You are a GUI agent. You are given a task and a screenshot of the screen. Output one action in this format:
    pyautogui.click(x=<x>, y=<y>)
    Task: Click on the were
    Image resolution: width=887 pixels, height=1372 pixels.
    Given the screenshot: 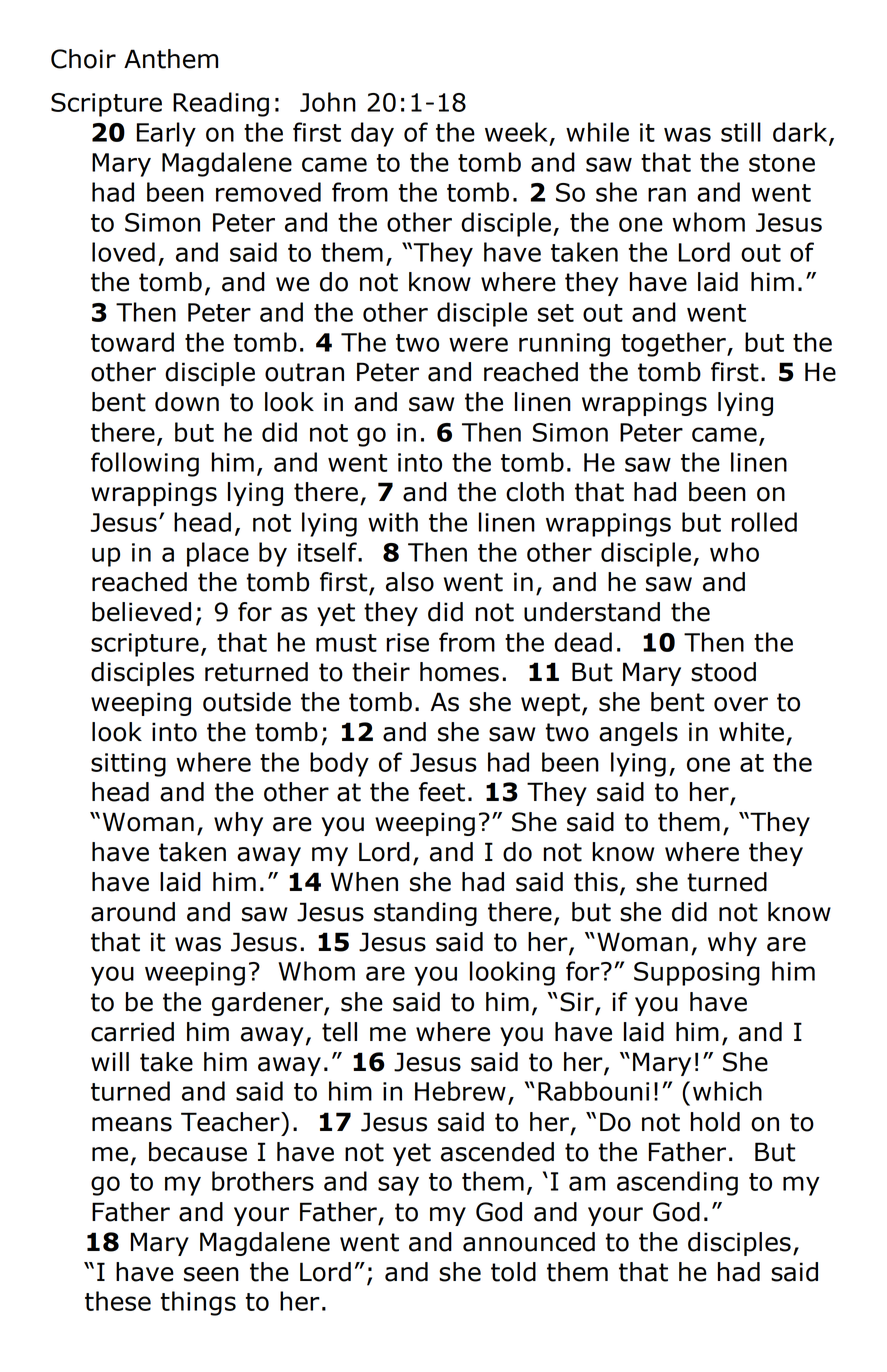 What is the action you would take?
    pyautogui.click(x=478, y=344)
